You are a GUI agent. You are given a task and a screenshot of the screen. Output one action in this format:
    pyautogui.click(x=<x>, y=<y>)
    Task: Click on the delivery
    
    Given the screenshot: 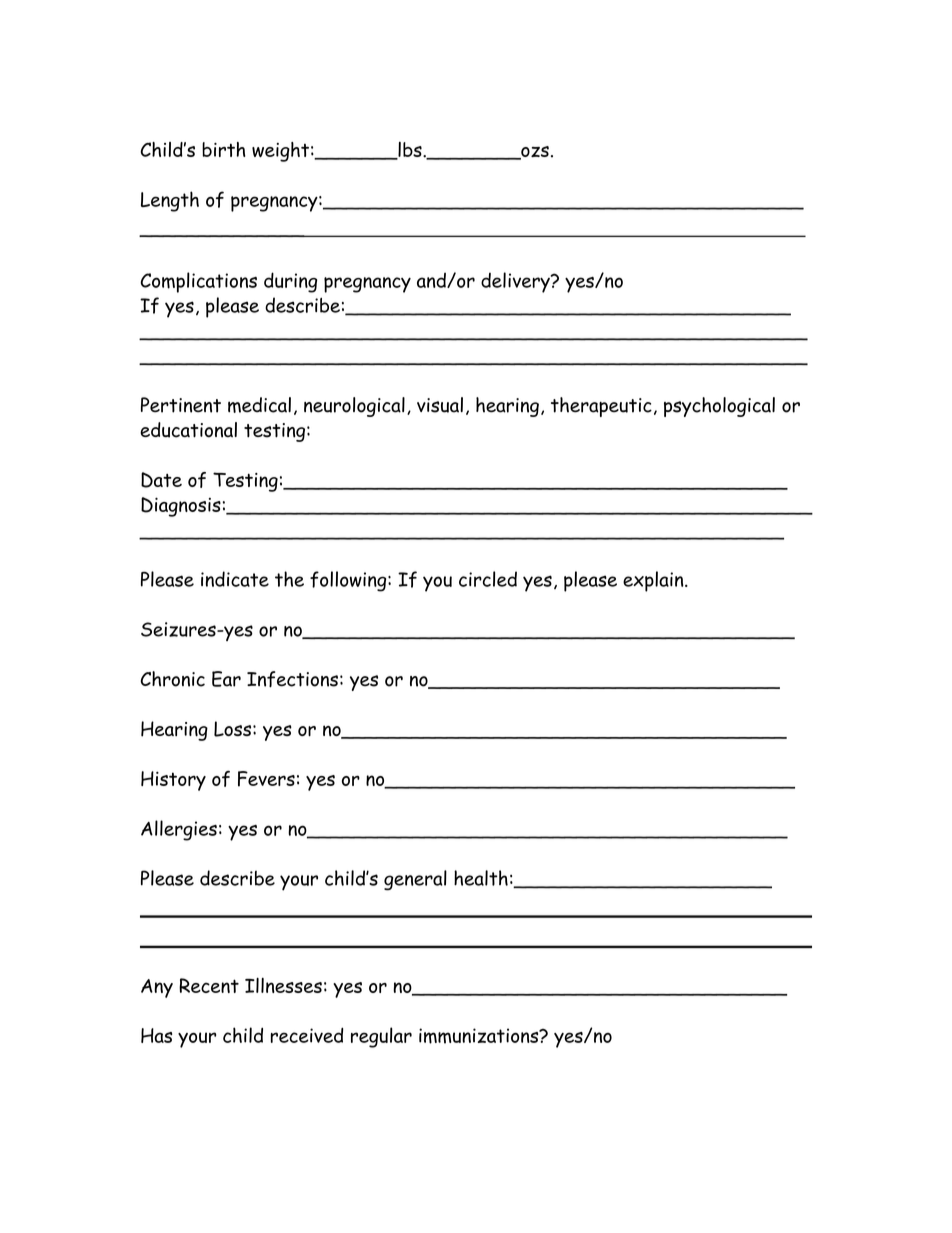 What is the action you would take?
    pyautogui.click(x=516, y=282)
